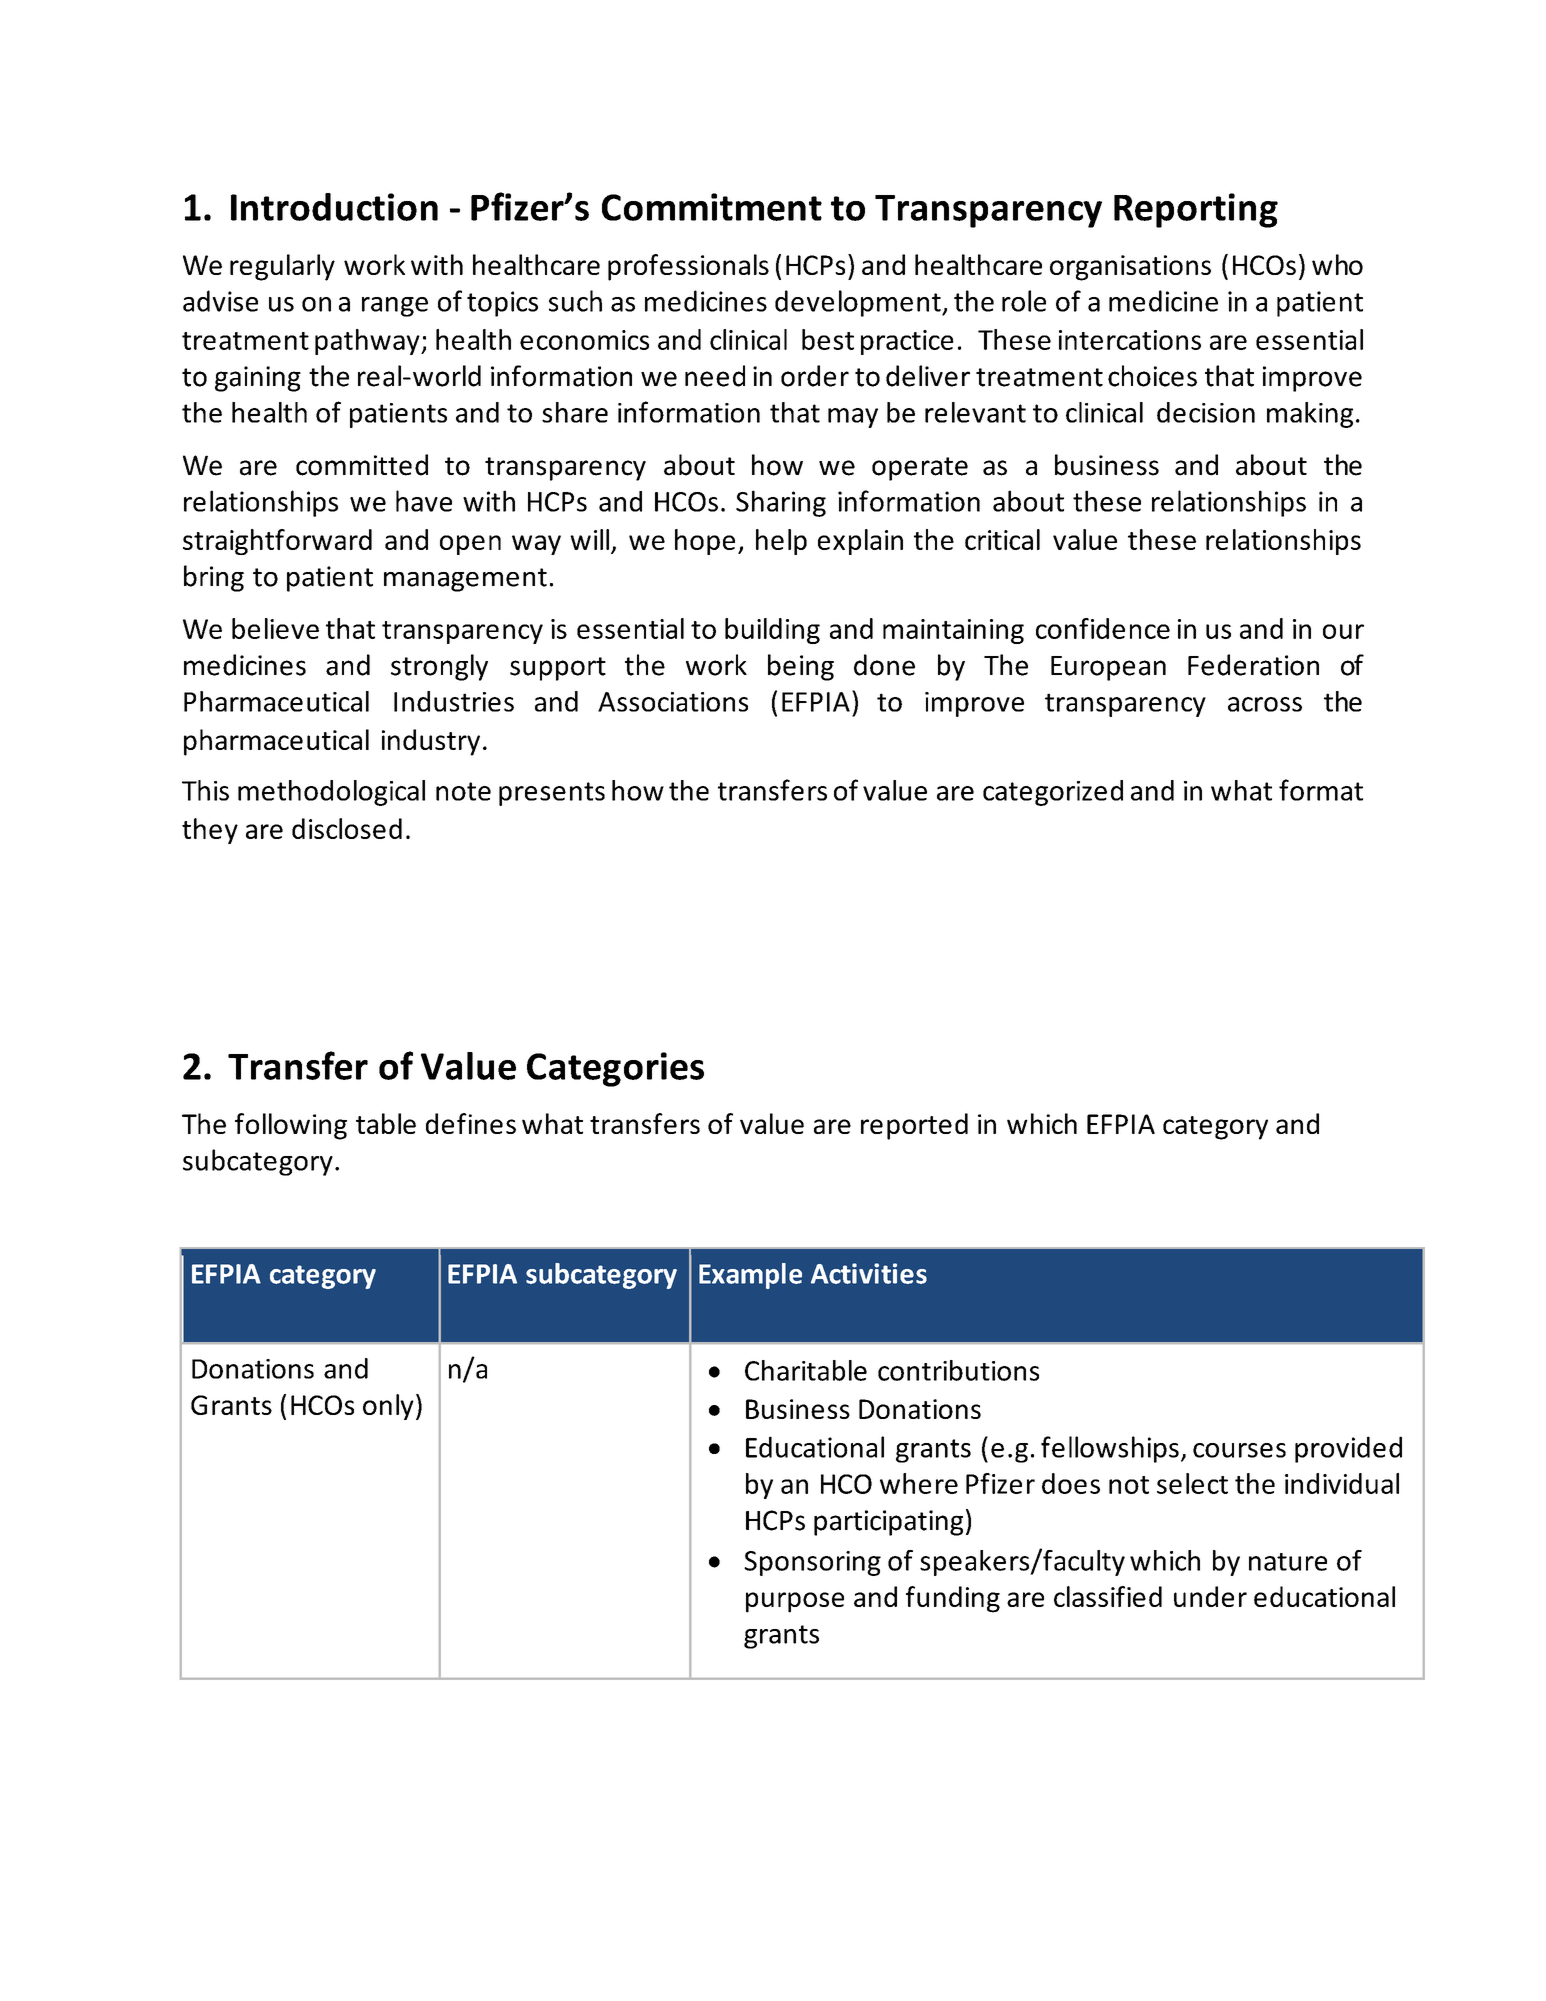  Describe the element at coordinates (869, 1273) in the screenshot. I see `Activities` at that location.
